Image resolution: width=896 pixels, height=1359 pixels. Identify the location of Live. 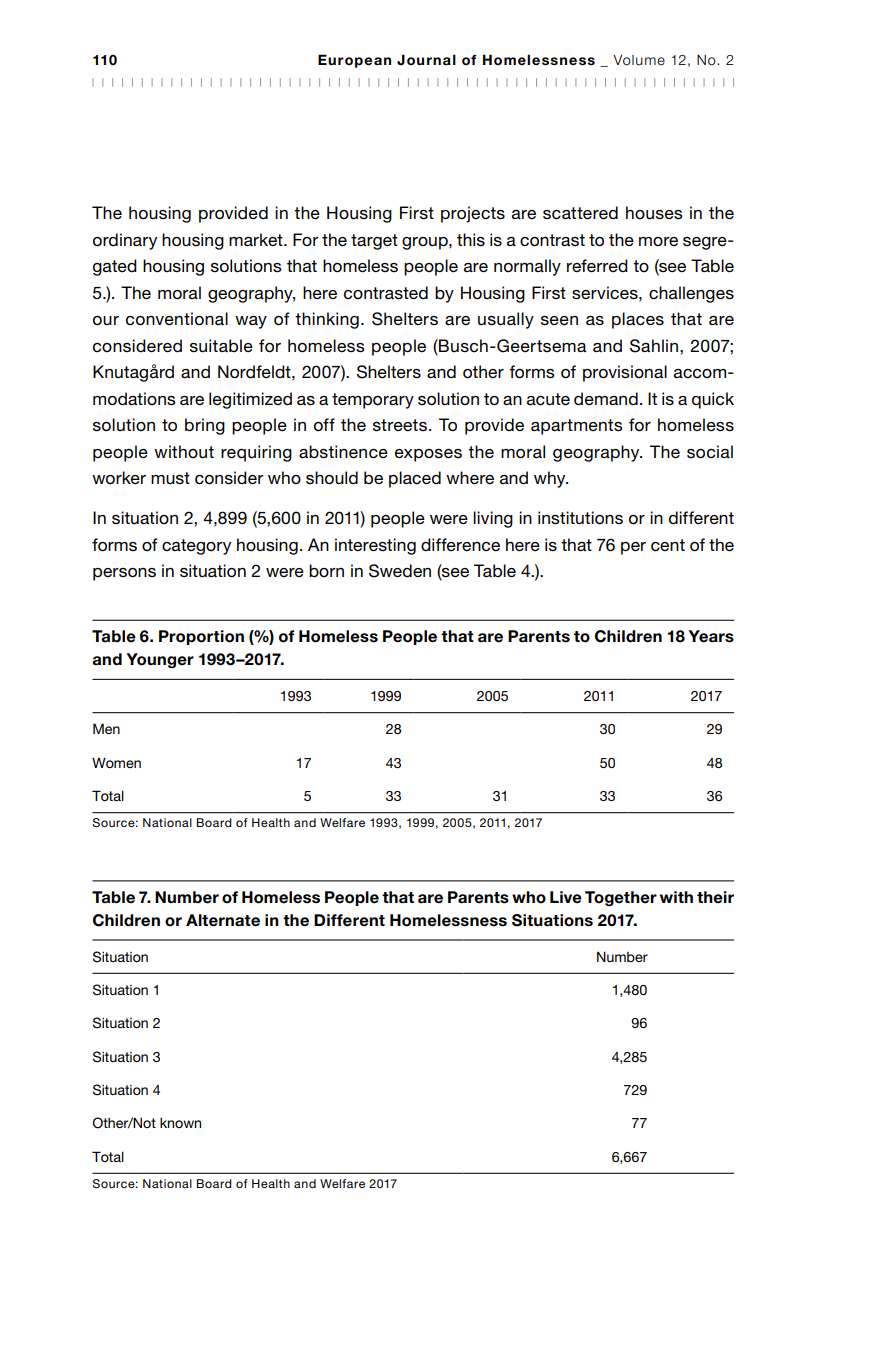
(566, 897).
